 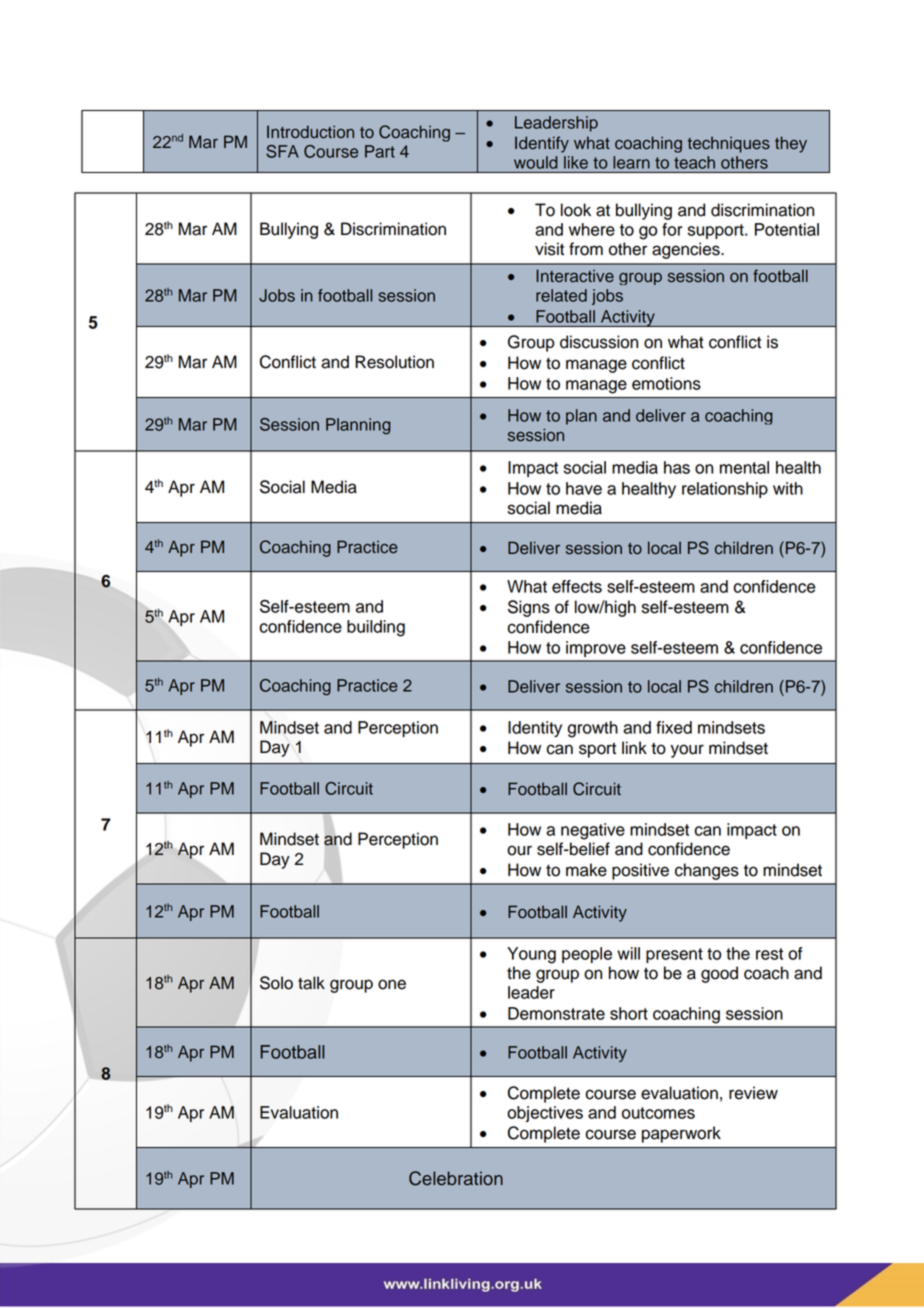 What do you see at coordinates (535, 162) in the screenshot?
I see `would` at bounding box center [535, 162].
